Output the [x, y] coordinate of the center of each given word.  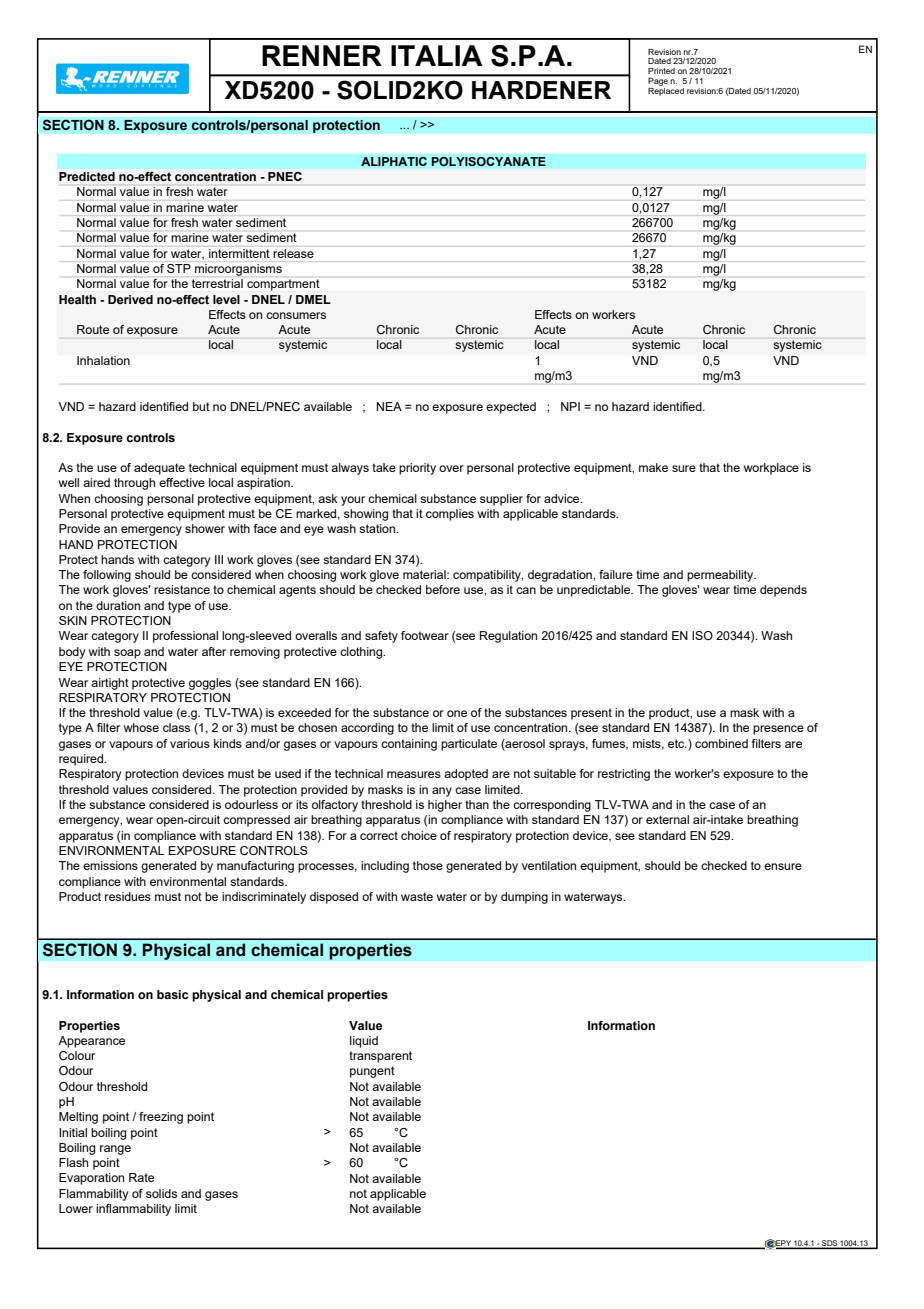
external [667, 819]
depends [783, 591]
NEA [389, 406]
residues [128, 896]
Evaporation [91, 1179]
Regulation [508, 637]
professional [185, 637]
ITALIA [437, 55]
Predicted [87, 176]
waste [417, 896]
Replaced [666, 90]
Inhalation [103, 360]
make [653, 467]
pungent [372, 1072]
